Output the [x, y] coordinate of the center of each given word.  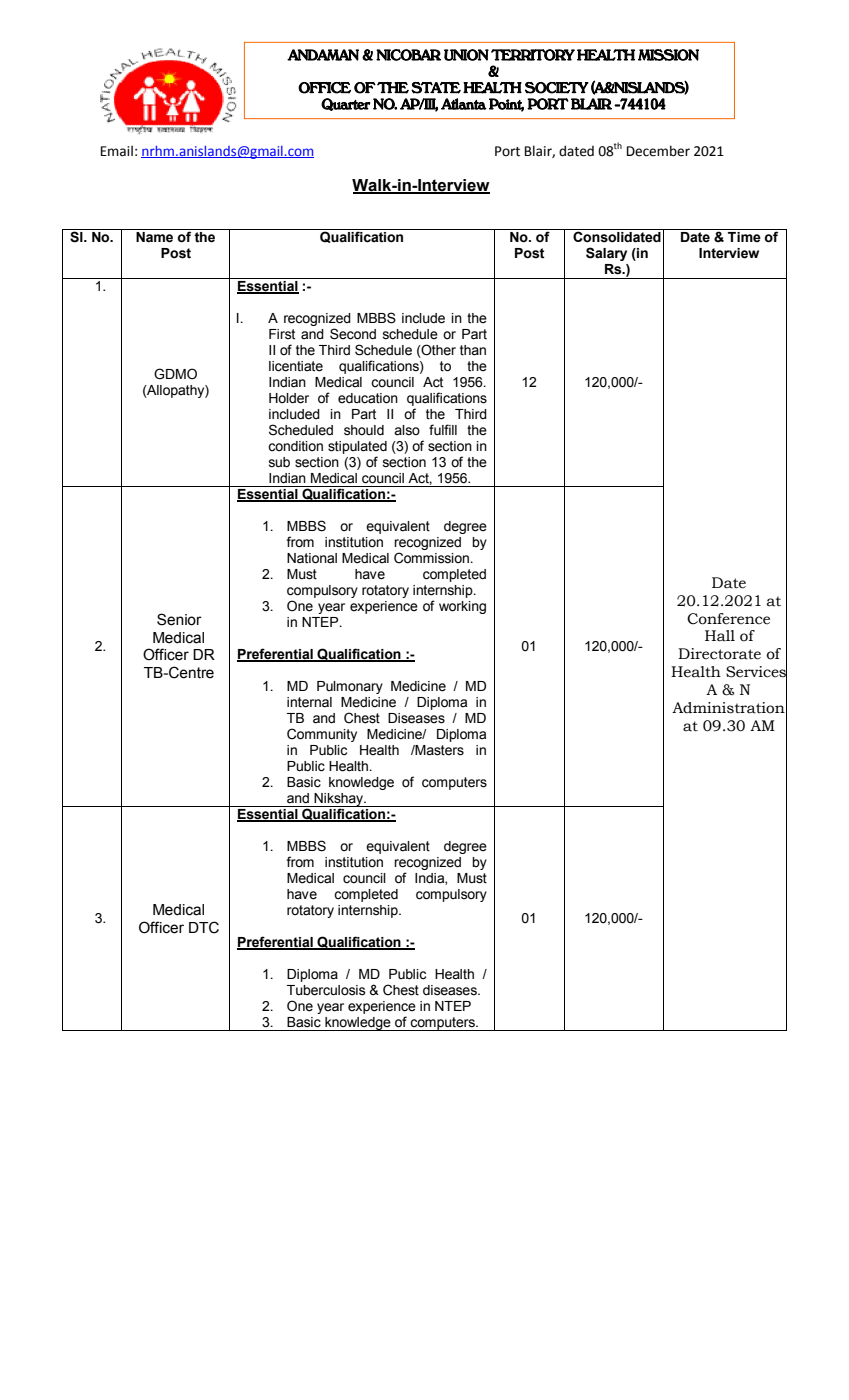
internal [309, 702]
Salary [606, 254]
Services [756, 672]
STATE [436, 88]
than [473, 350]
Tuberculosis [326, 990]
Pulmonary [350, 687]
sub [279, 462]
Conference [728, 619]
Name [154, 237]
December [658, 151]
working [462, 607]
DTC [204, 927]
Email [117, 151]
